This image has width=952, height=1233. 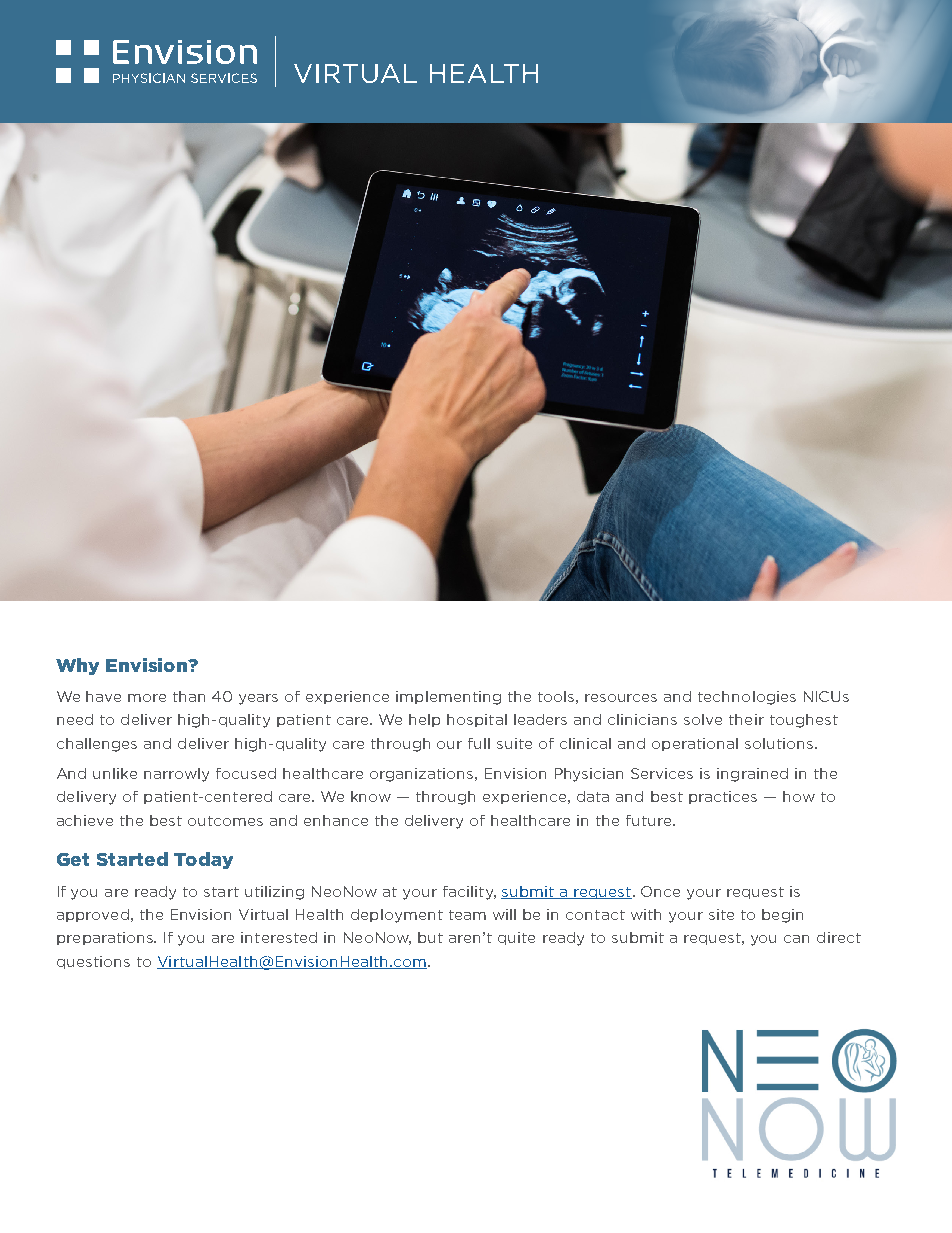 I want to click on ingrained, so click(x=752, y=775).
